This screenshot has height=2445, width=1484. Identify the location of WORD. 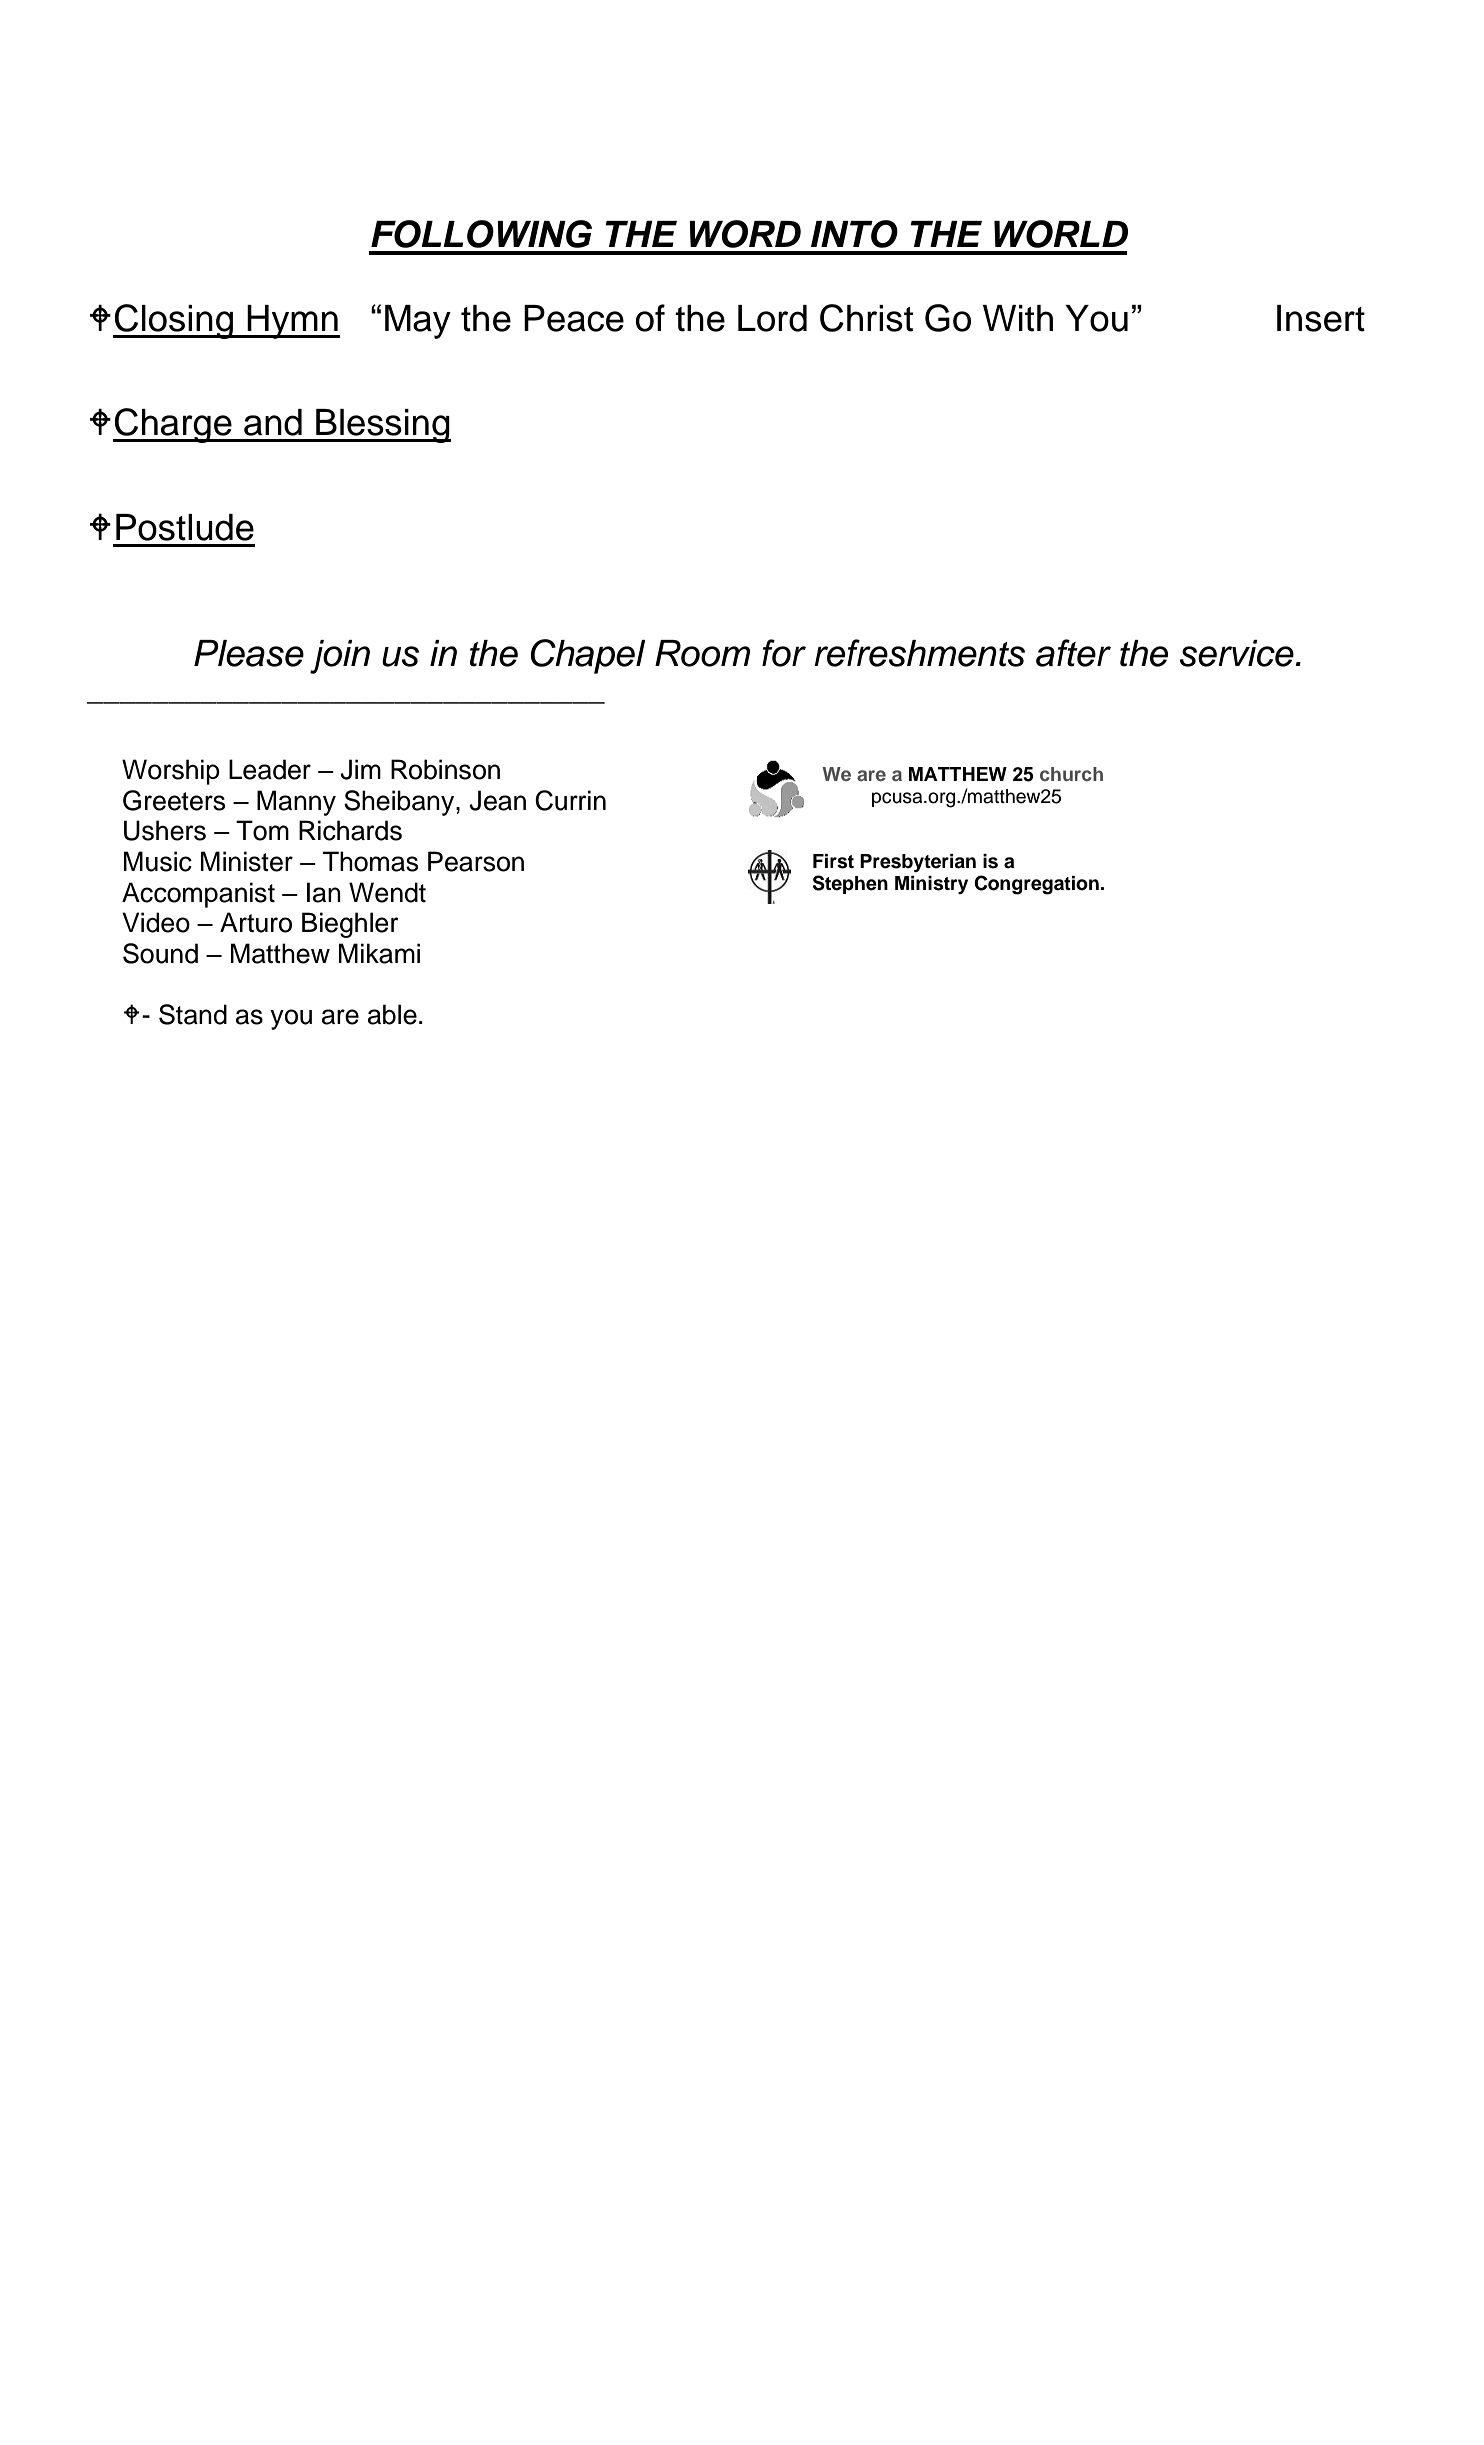
(745, 234).
